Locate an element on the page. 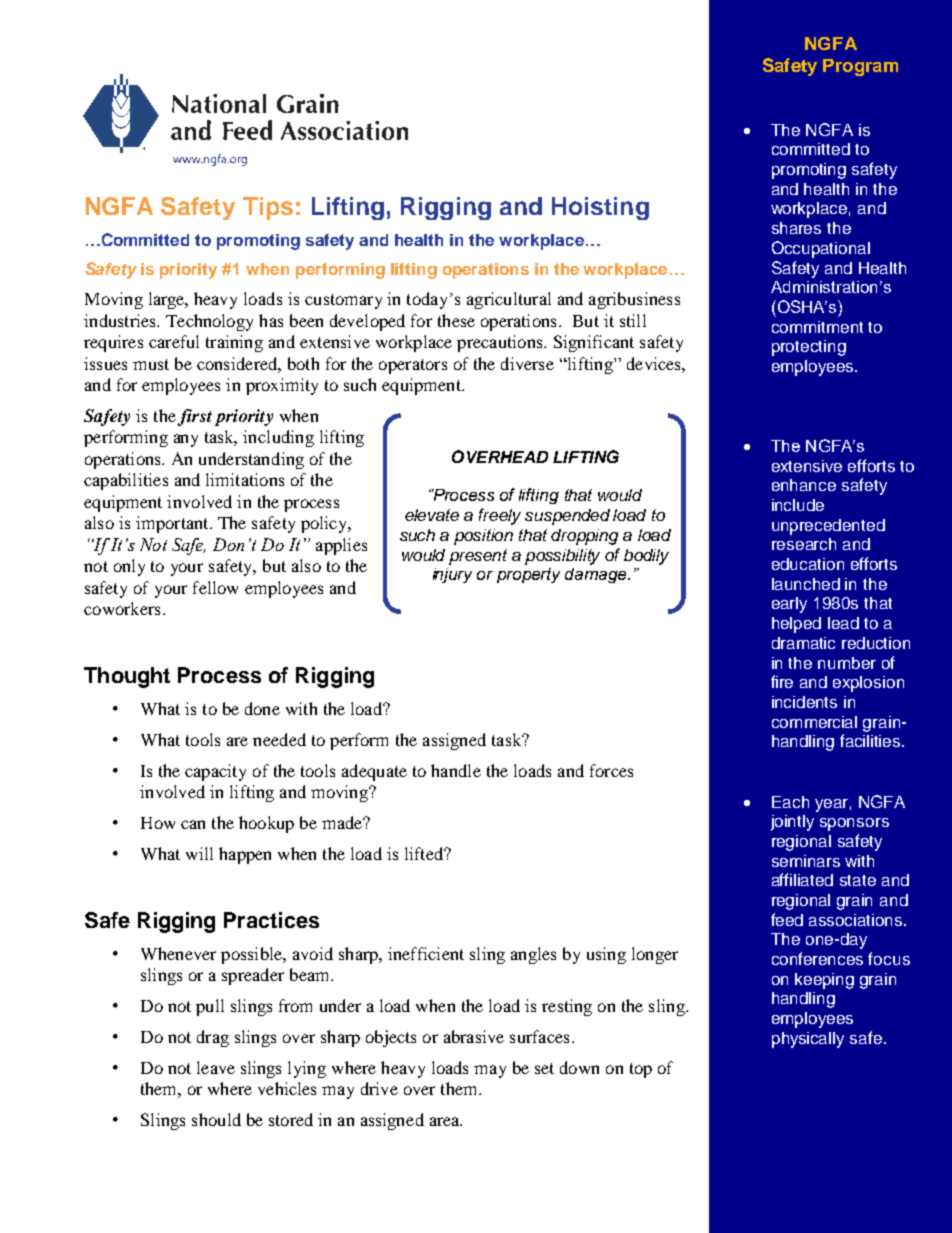 The width and height of the document is (952, 1233). will is located at coordinates (199, 853).
